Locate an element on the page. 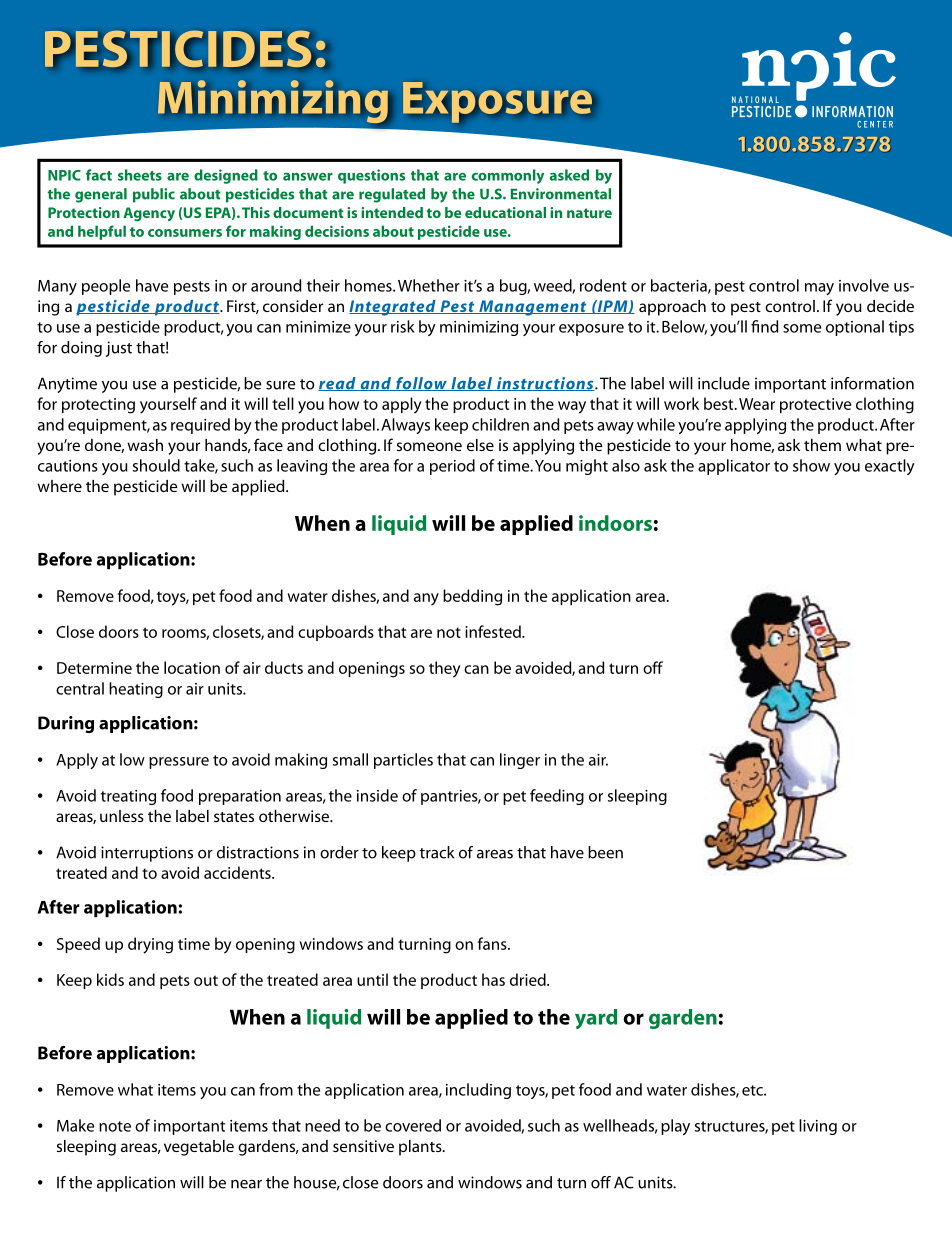 This document has width=952, height=1233. them is located at coordinates (822, 445).
